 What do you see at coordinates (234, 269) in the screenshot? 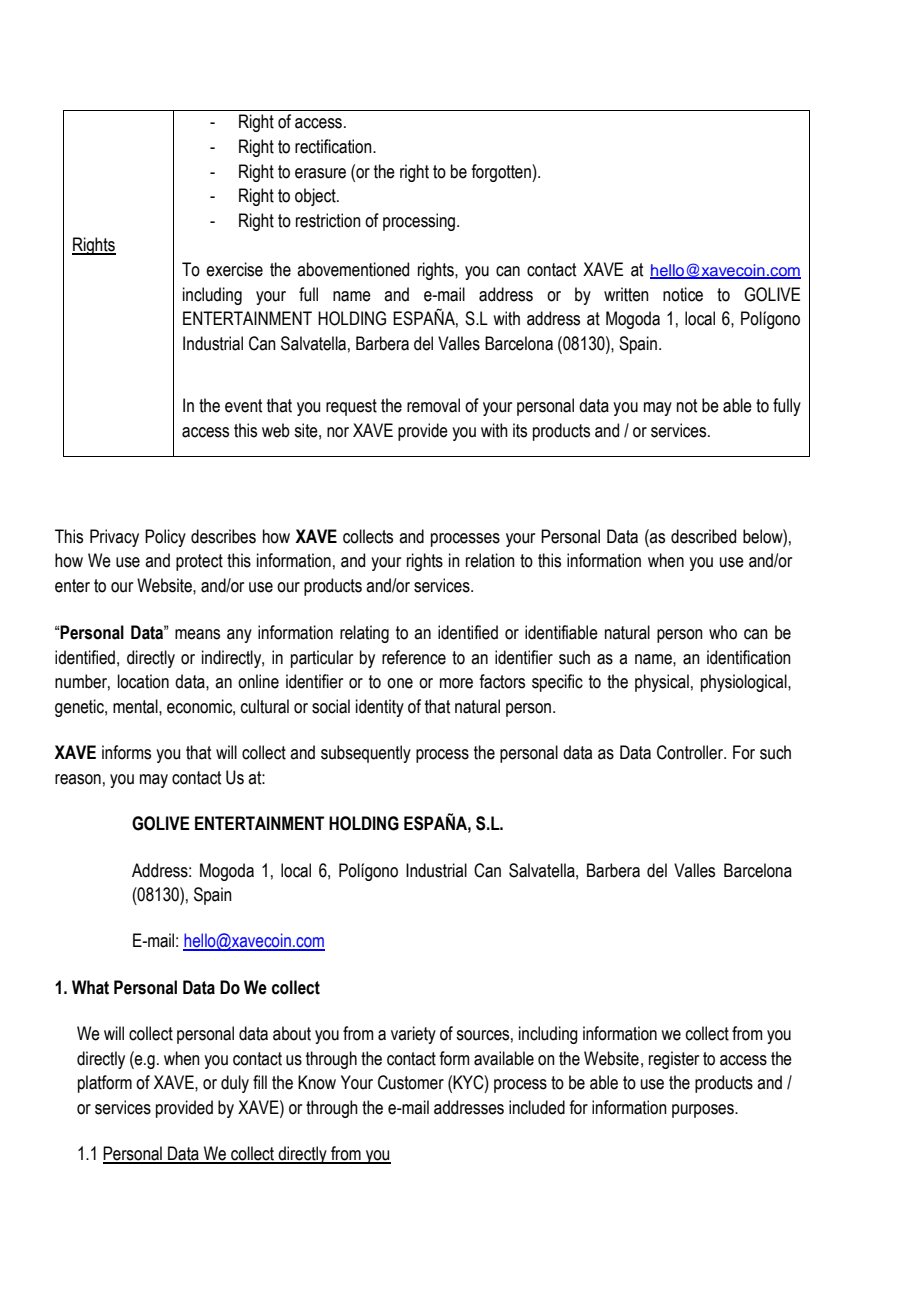
I see `exercise` at bounding box center [234, 269].
